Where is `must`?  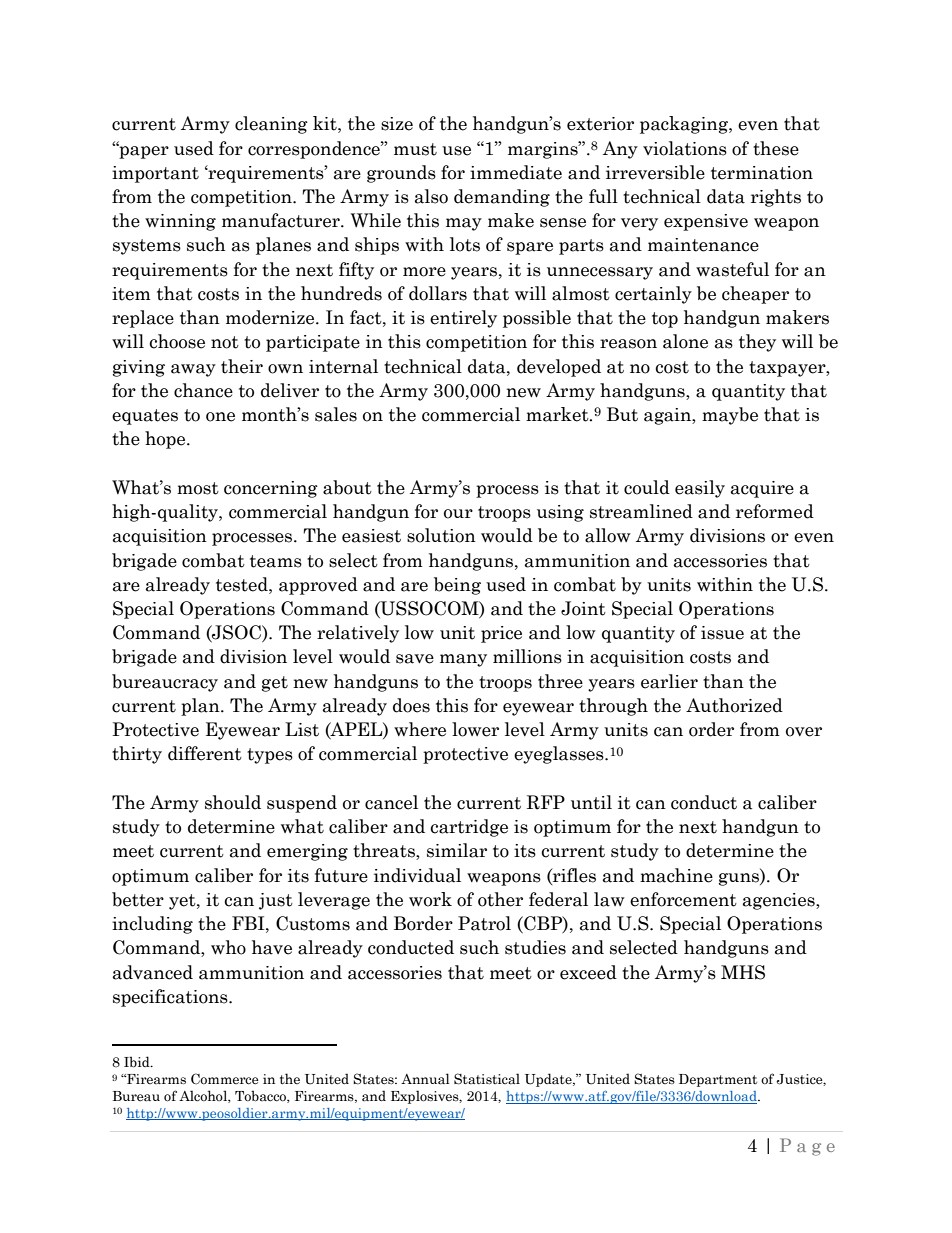
must is located at coordinates (415, 149).
